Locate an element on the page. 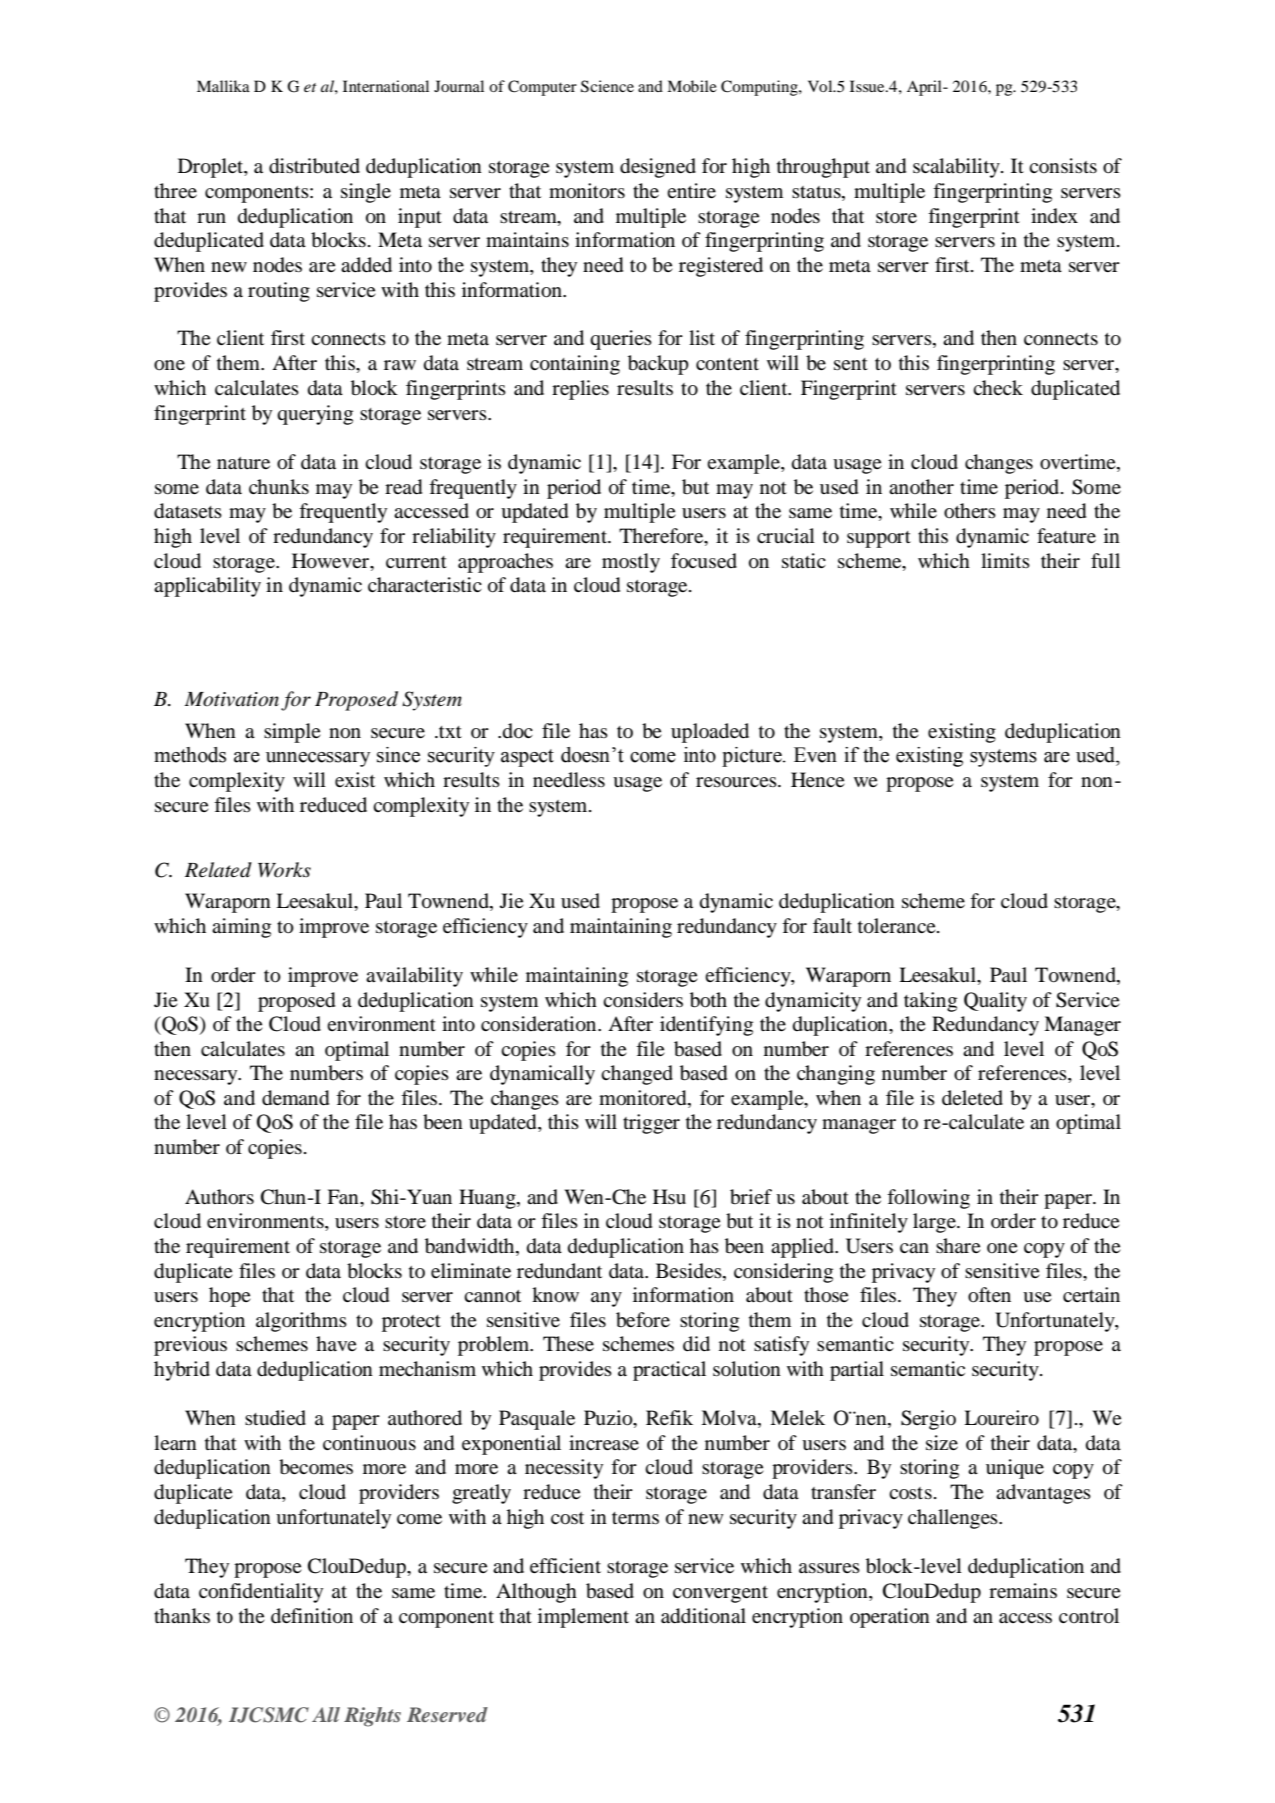 This page has height=1803, width=1275. designed is located at coordinates (658, 168).
